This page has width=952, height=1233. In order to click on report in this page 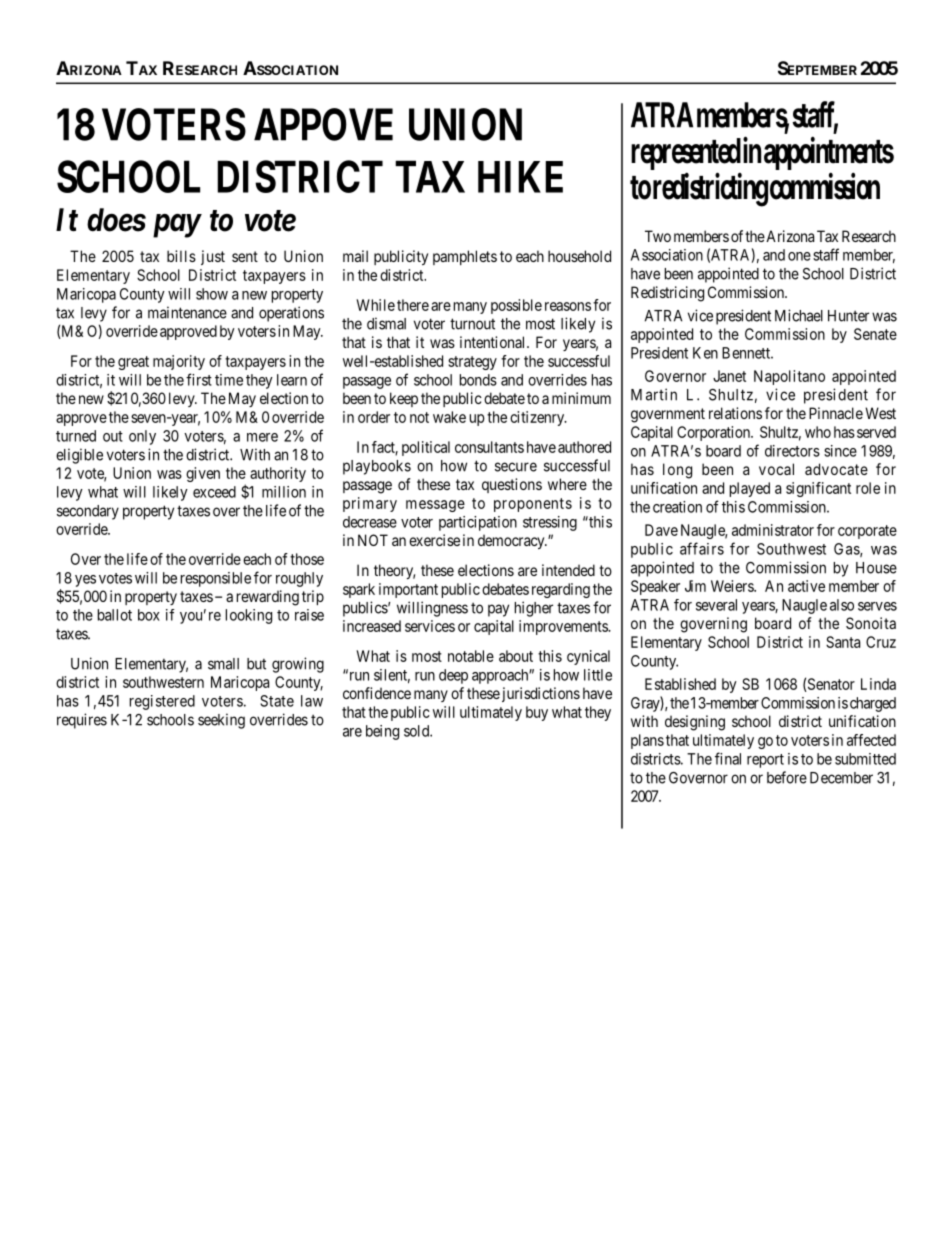, I will do `click(765, 761)`.
